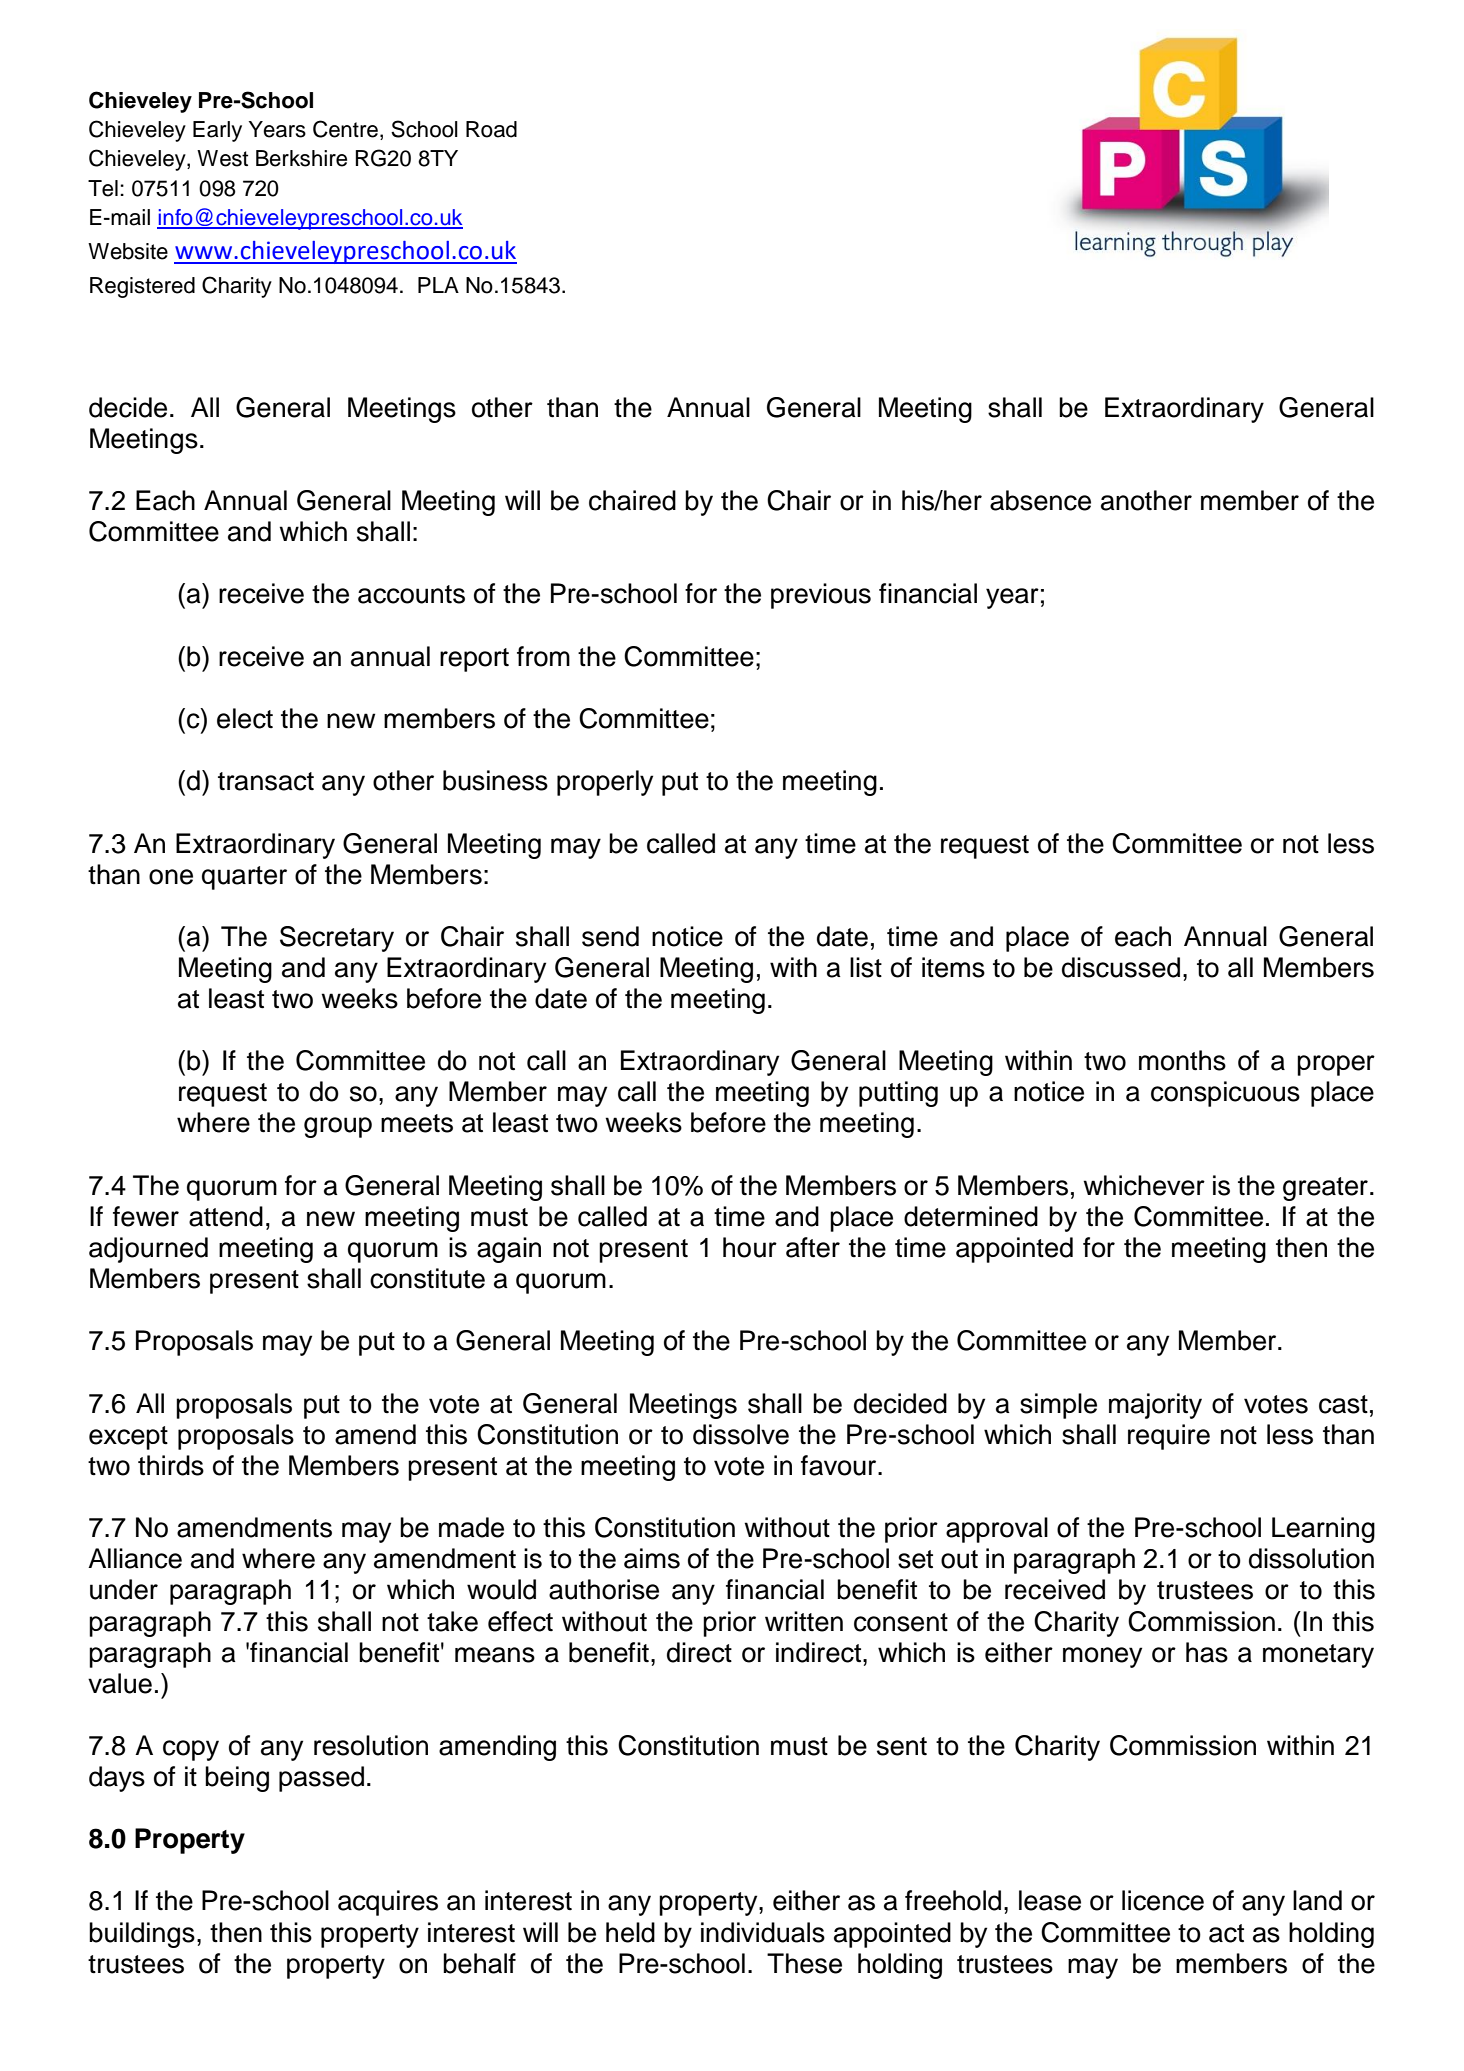 The image size is (1464, 2071). I want to click on Road, so click(491, 129).
